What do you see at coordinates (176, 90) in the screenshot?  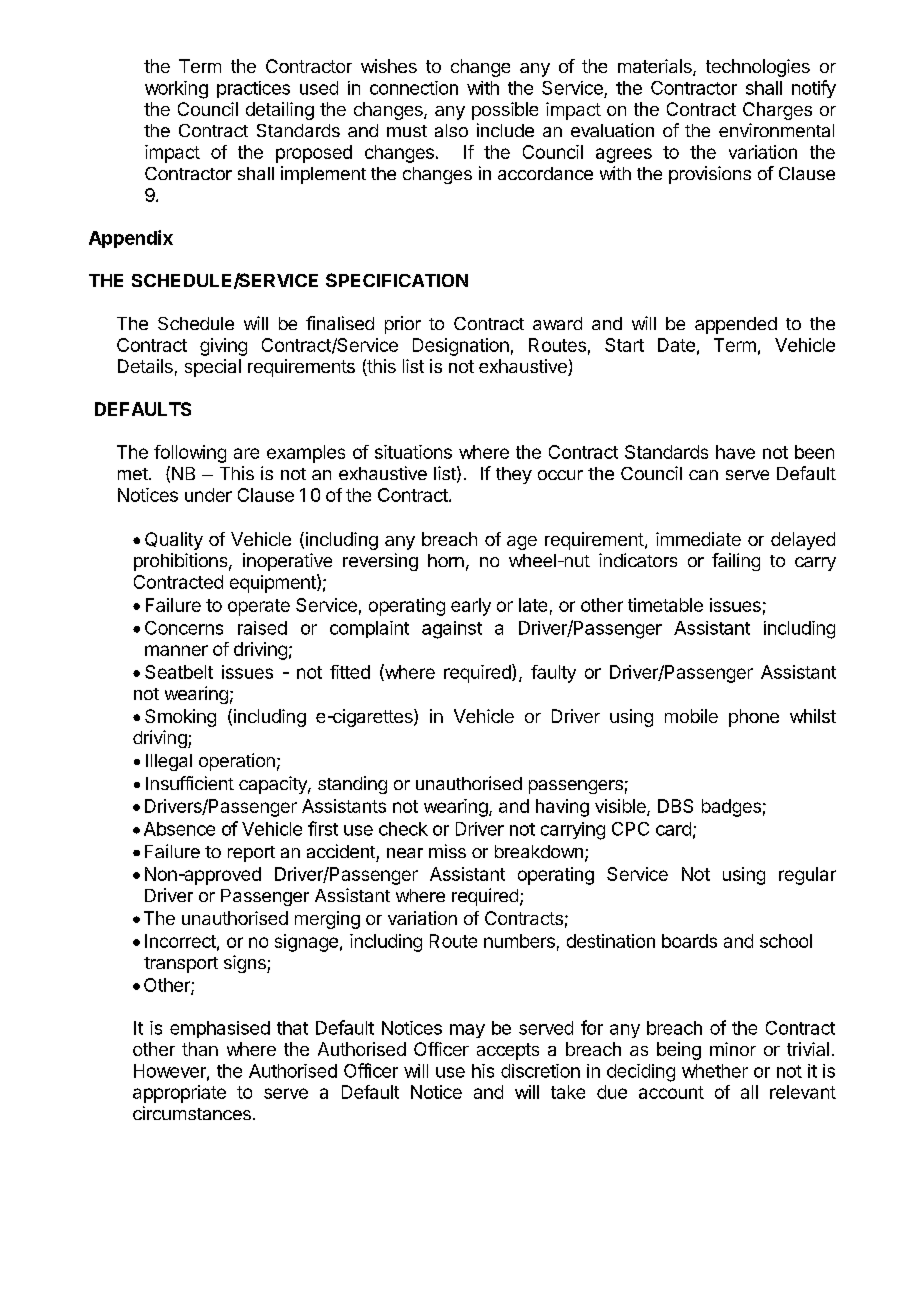 I see `working` at bounding box center [176, 90].
